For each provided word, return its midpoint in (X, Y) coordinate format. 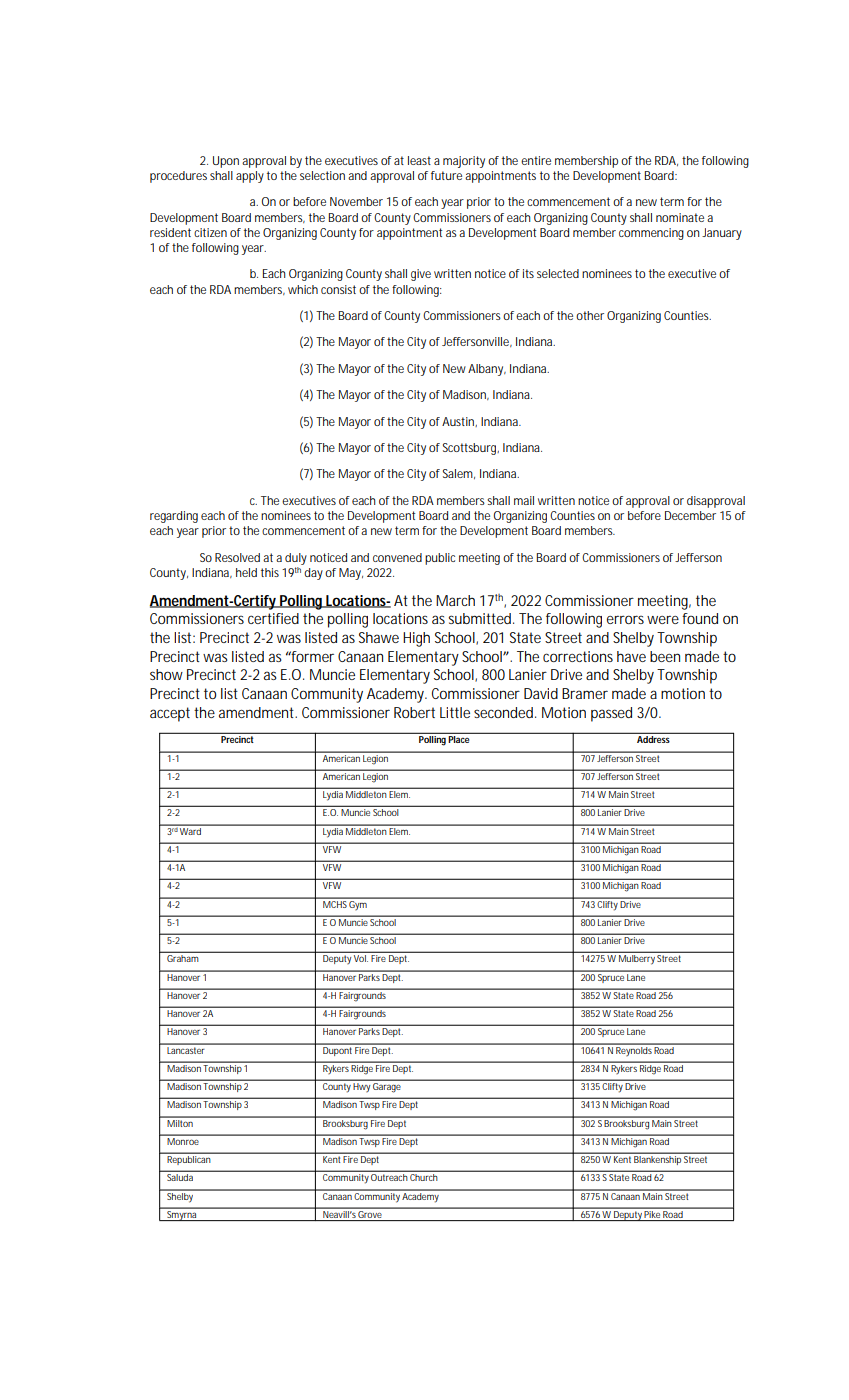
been (665, 656)
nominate (680, 217)
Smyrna (182, 1214)
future (446, 175)
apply (250, 177)
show (166, 674)
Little (455, 712)
